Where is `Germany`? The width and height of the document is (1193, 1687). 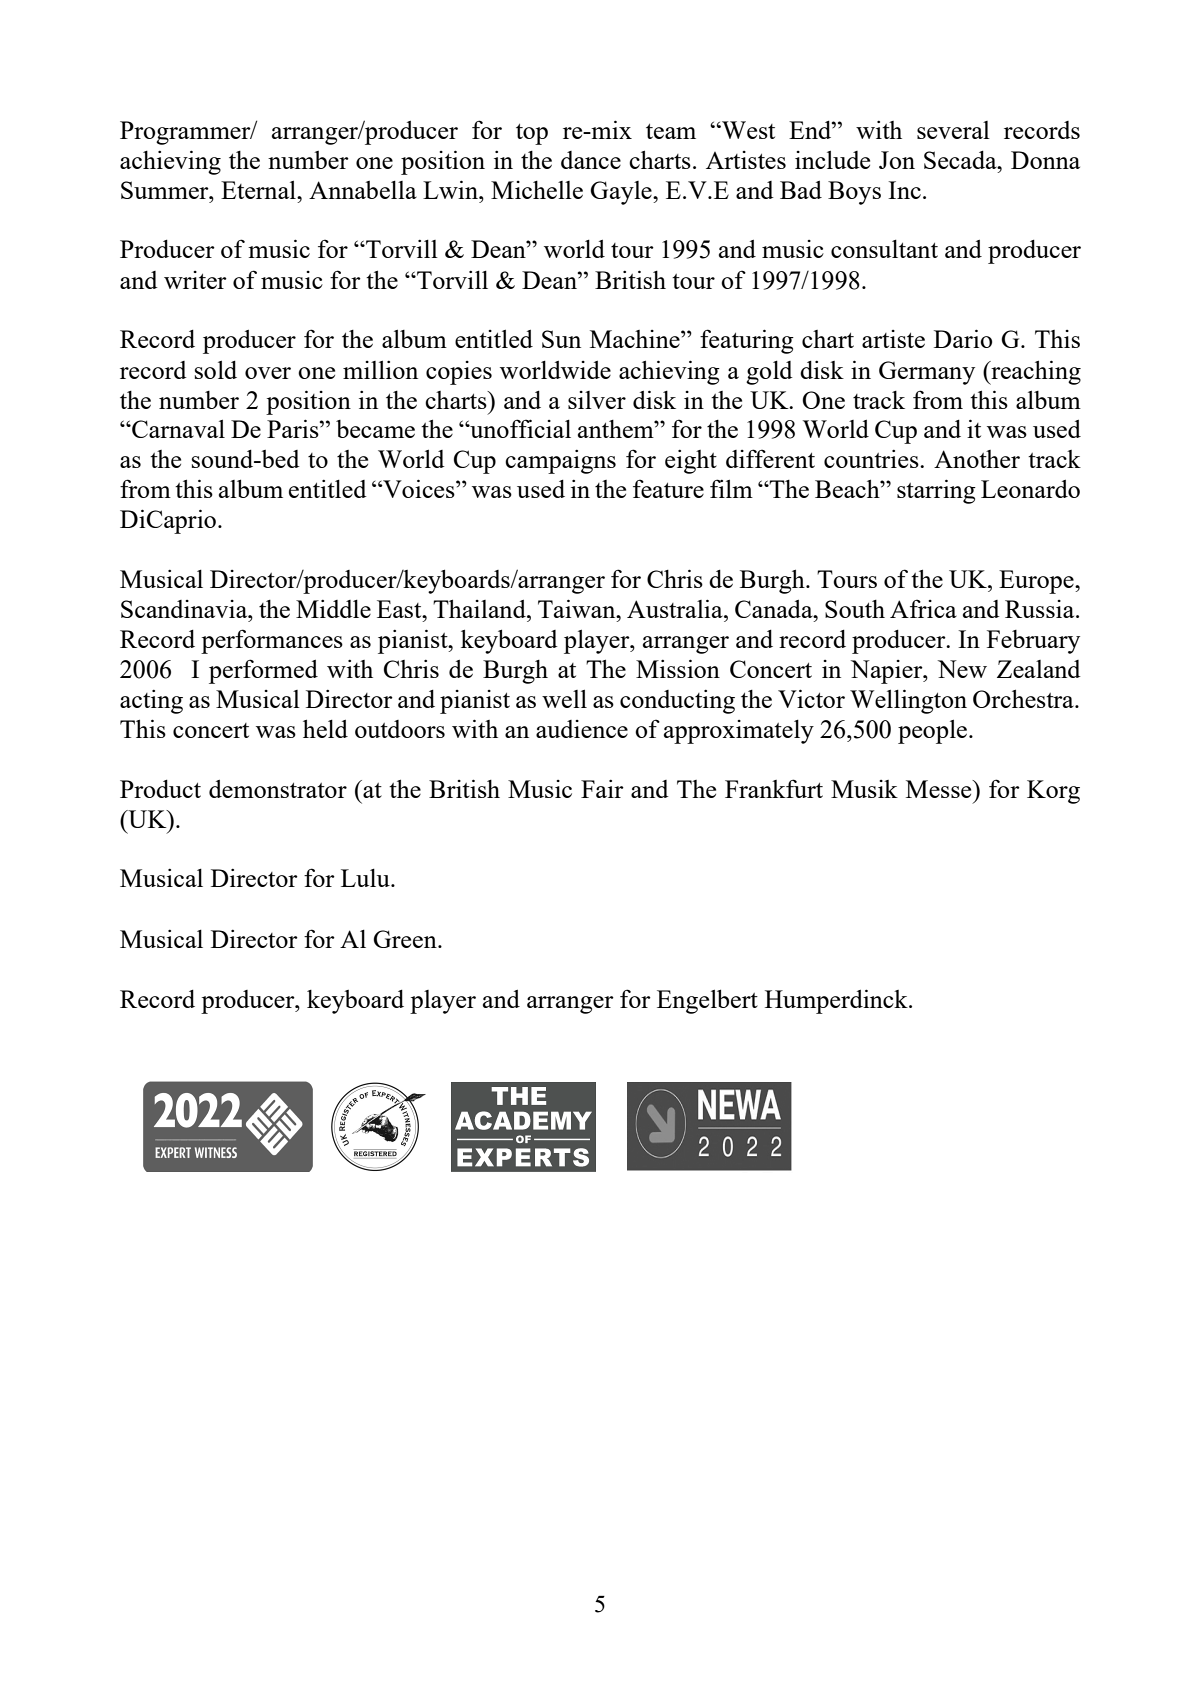 Germany is located at coordinates (927, 373).
